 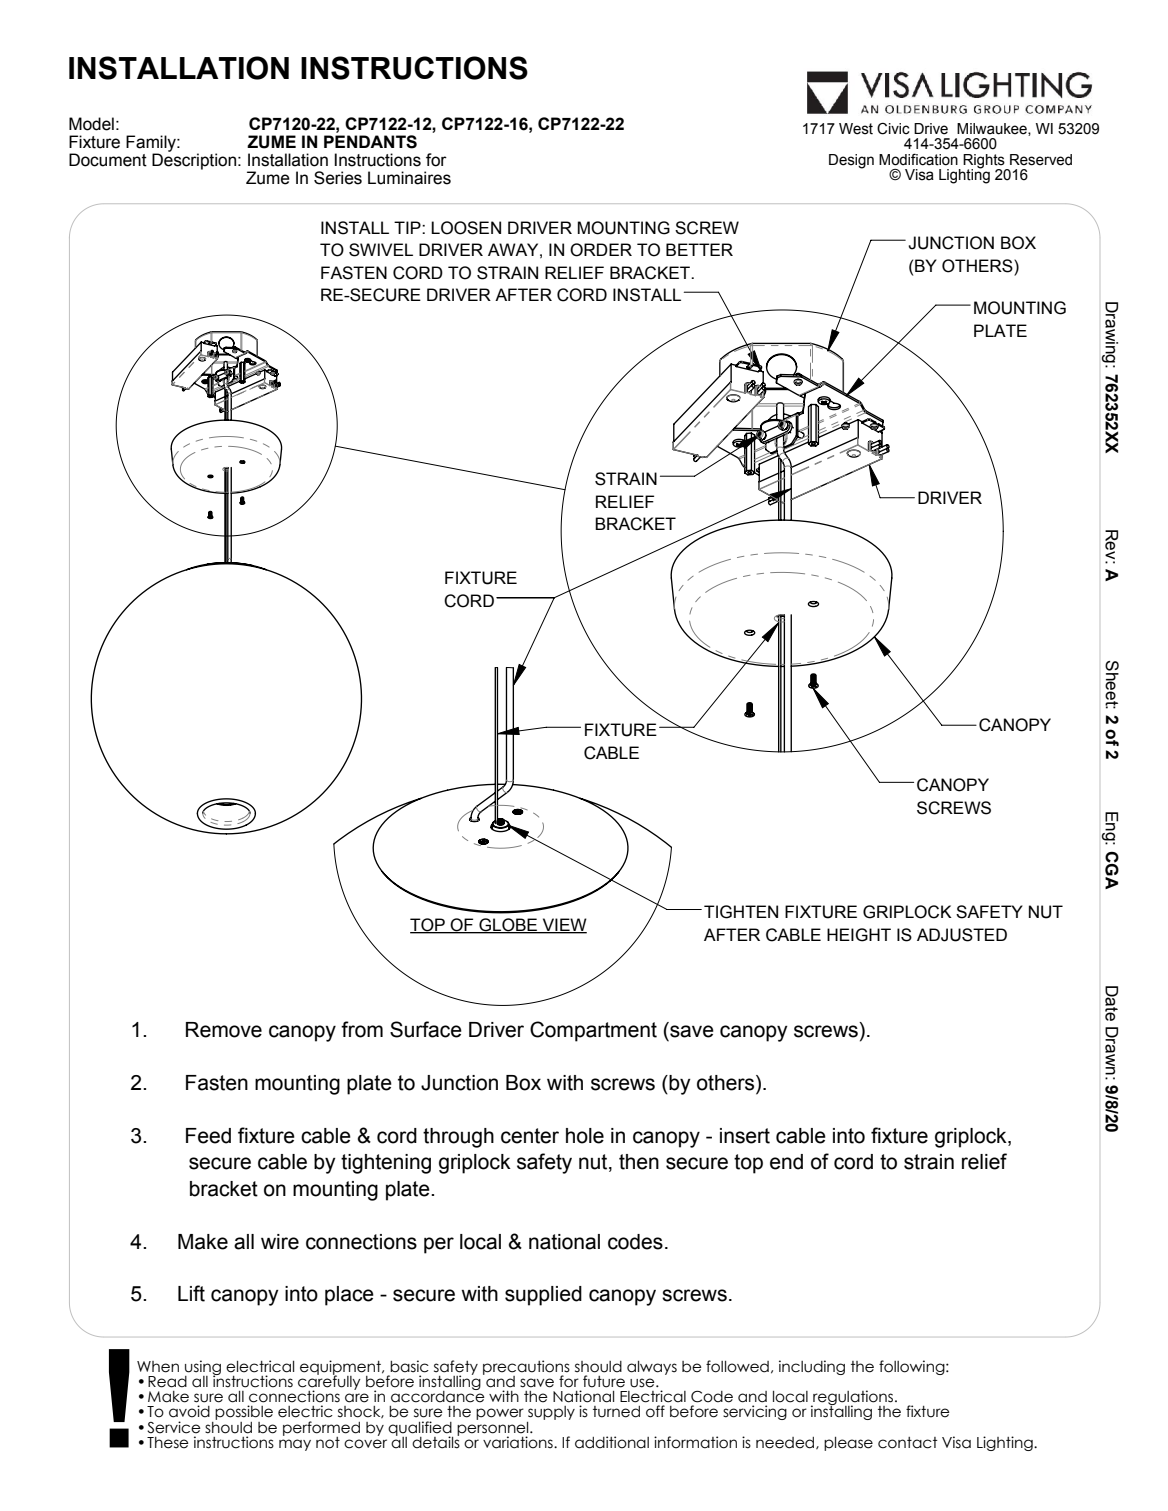 What do you see at coordinates (189, 1411) in the screenshot?
I see `avoid` at bounding box center [189, 1411].
